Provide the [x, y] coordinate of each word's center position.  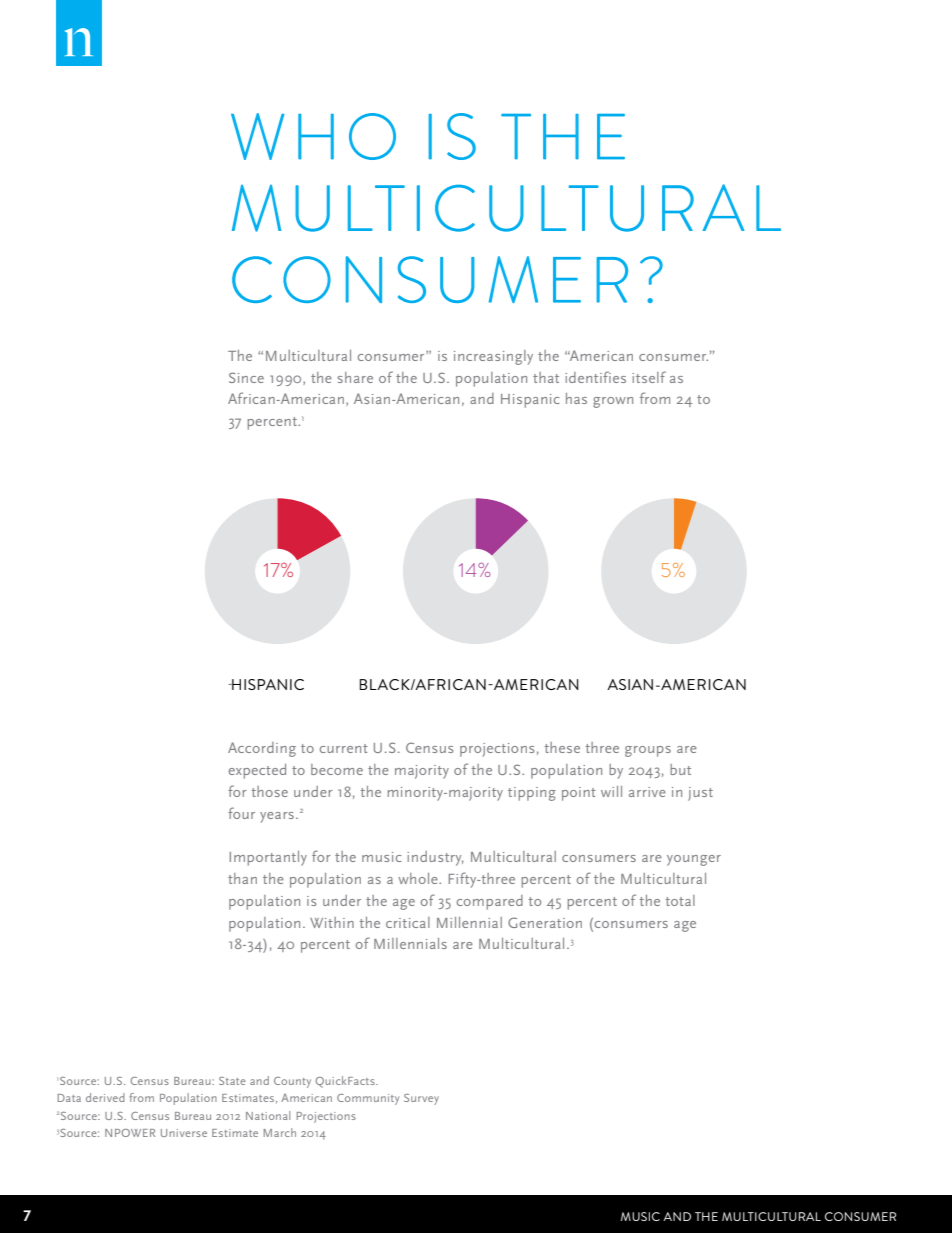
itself [649, 377]
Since [246, 377]
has [576, 398]
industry [435, 858]
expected [257, 771]
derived [105, 1097]
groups [648, 751]
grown [613, 402]
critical [408, 922]
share [355, 377]
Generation [545, 922]
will [611, 791]
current [344, 748]
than [242, 878]
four [241, 813]
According [262, 749]
